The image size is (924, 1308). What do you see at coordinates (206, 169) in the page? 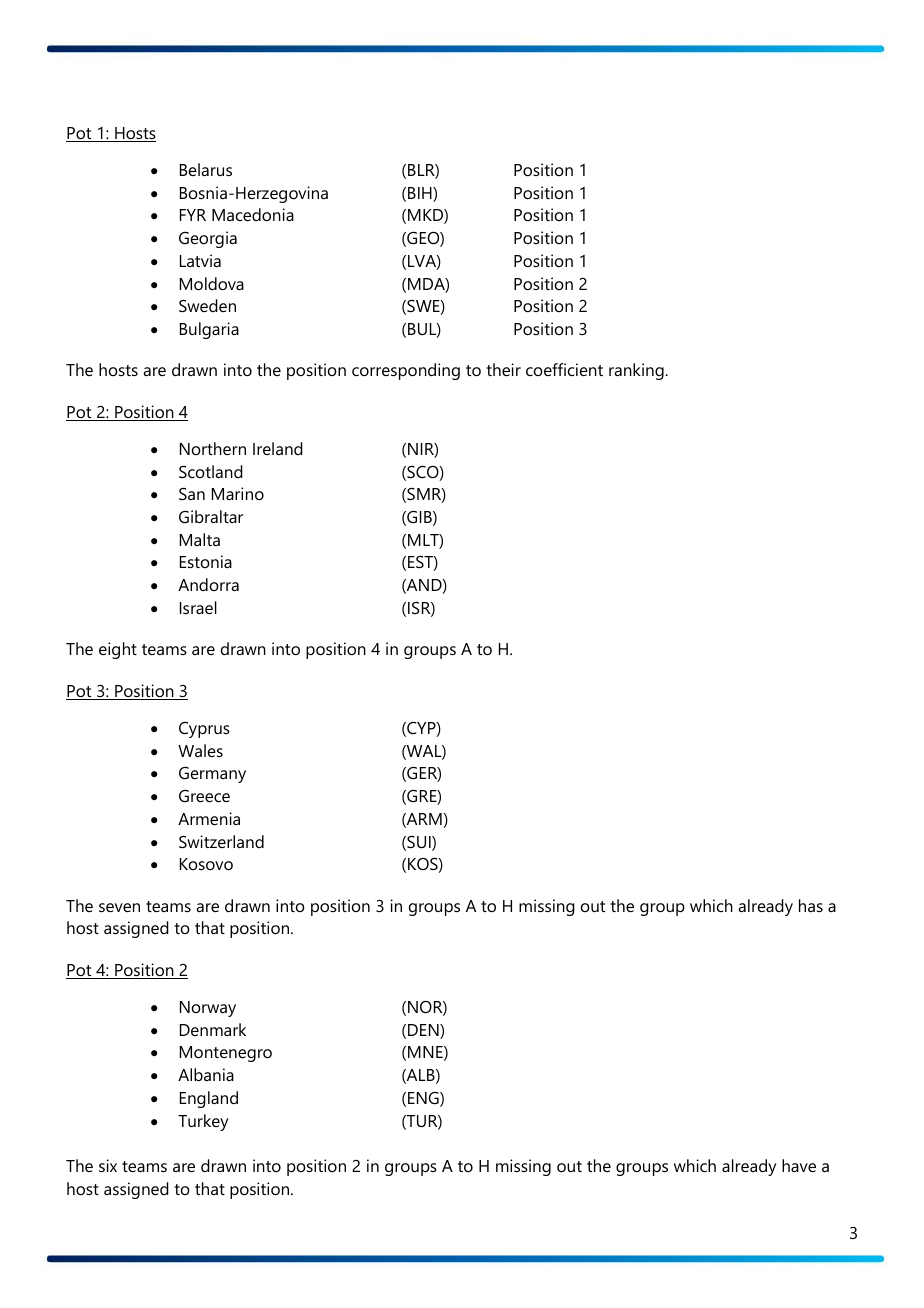
I see `Belarus` at bounding box center [206, 169].
